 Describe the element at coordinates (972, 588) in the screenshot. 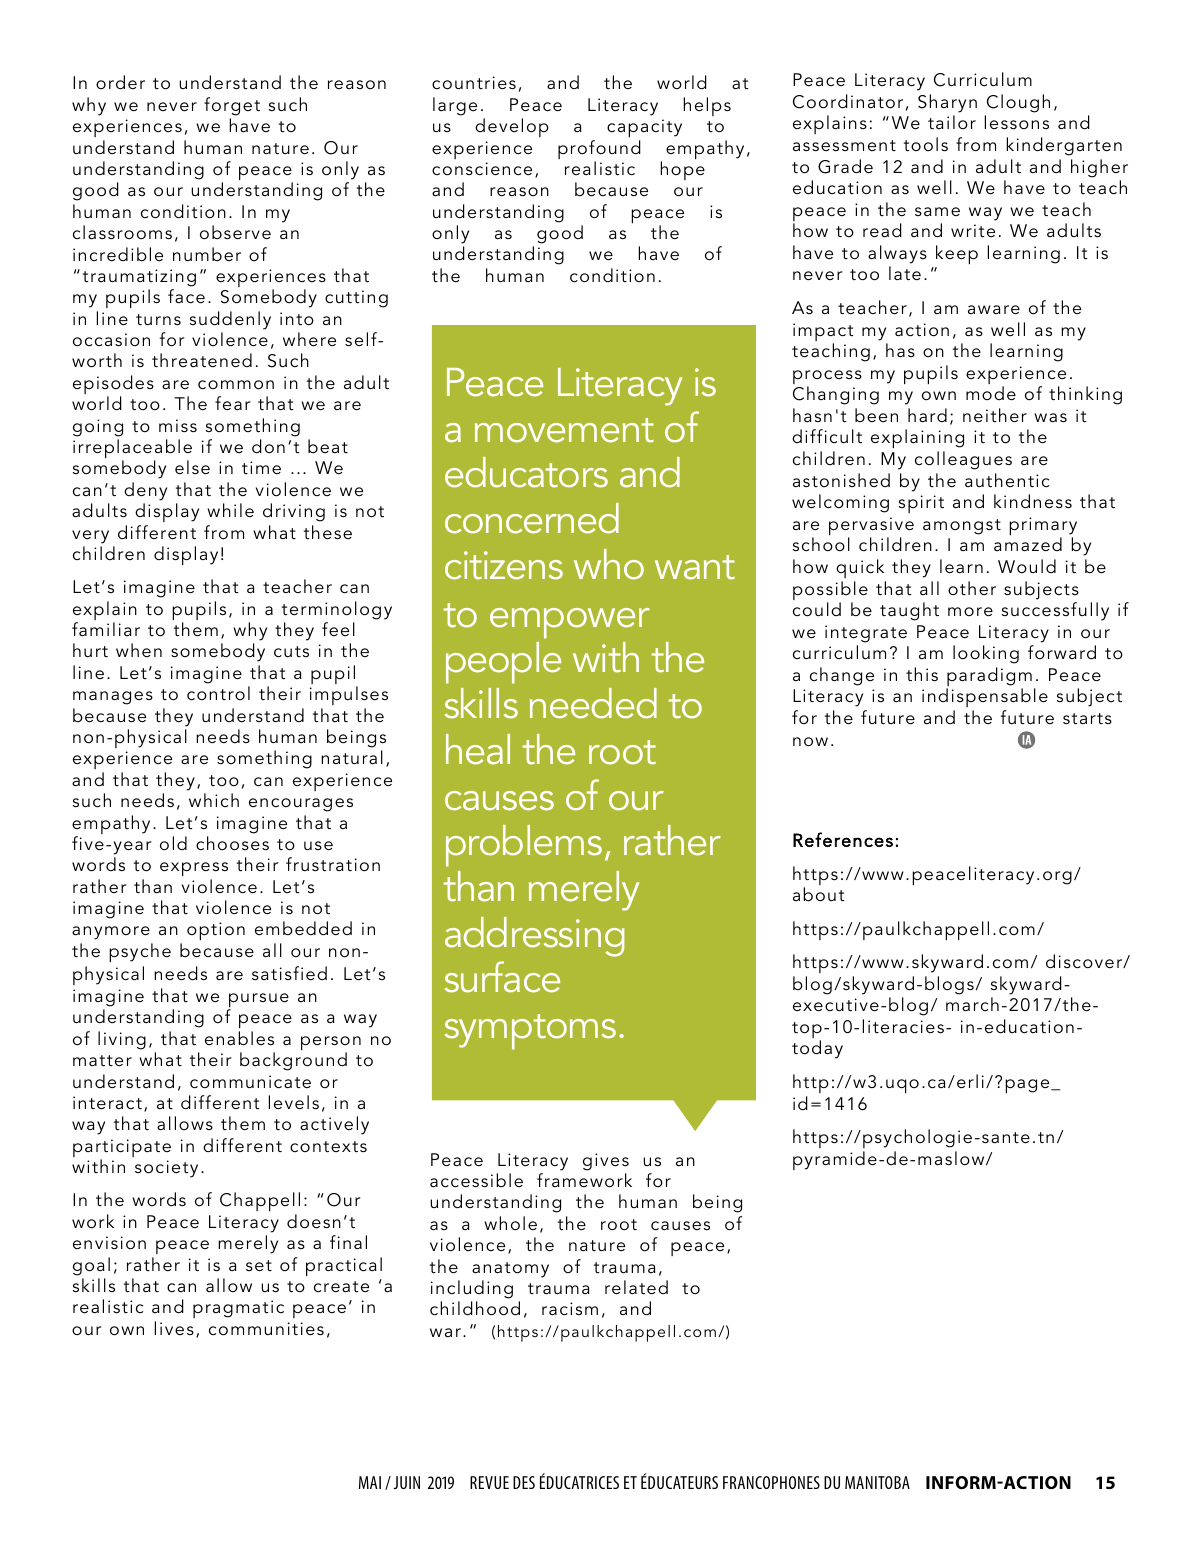

I see `other` at that location.
